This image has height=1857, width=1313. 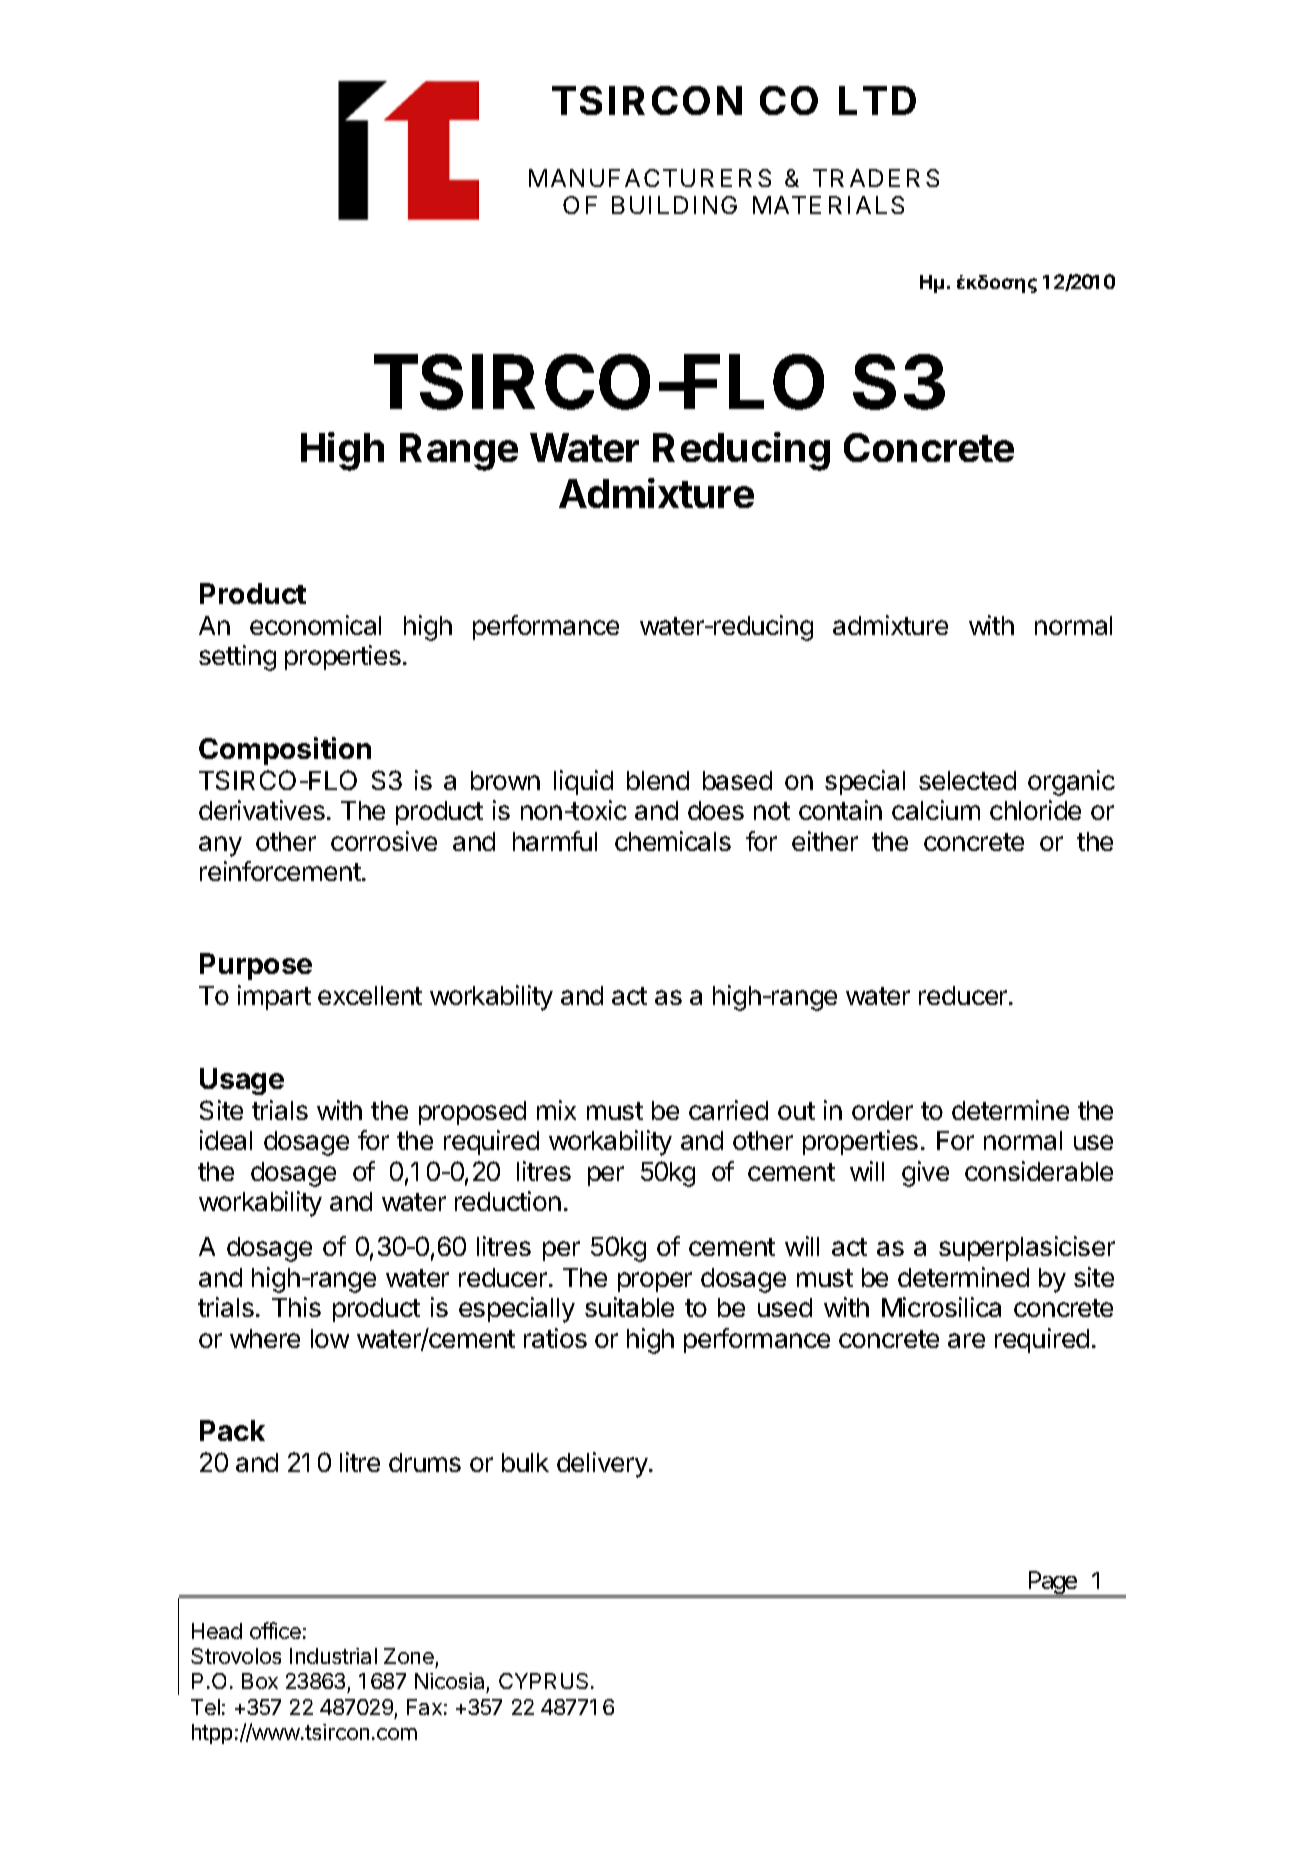 What do you see at coordinates (226, 1140) in the image?
I see `ideal` at bounding box center [226, 1140].
